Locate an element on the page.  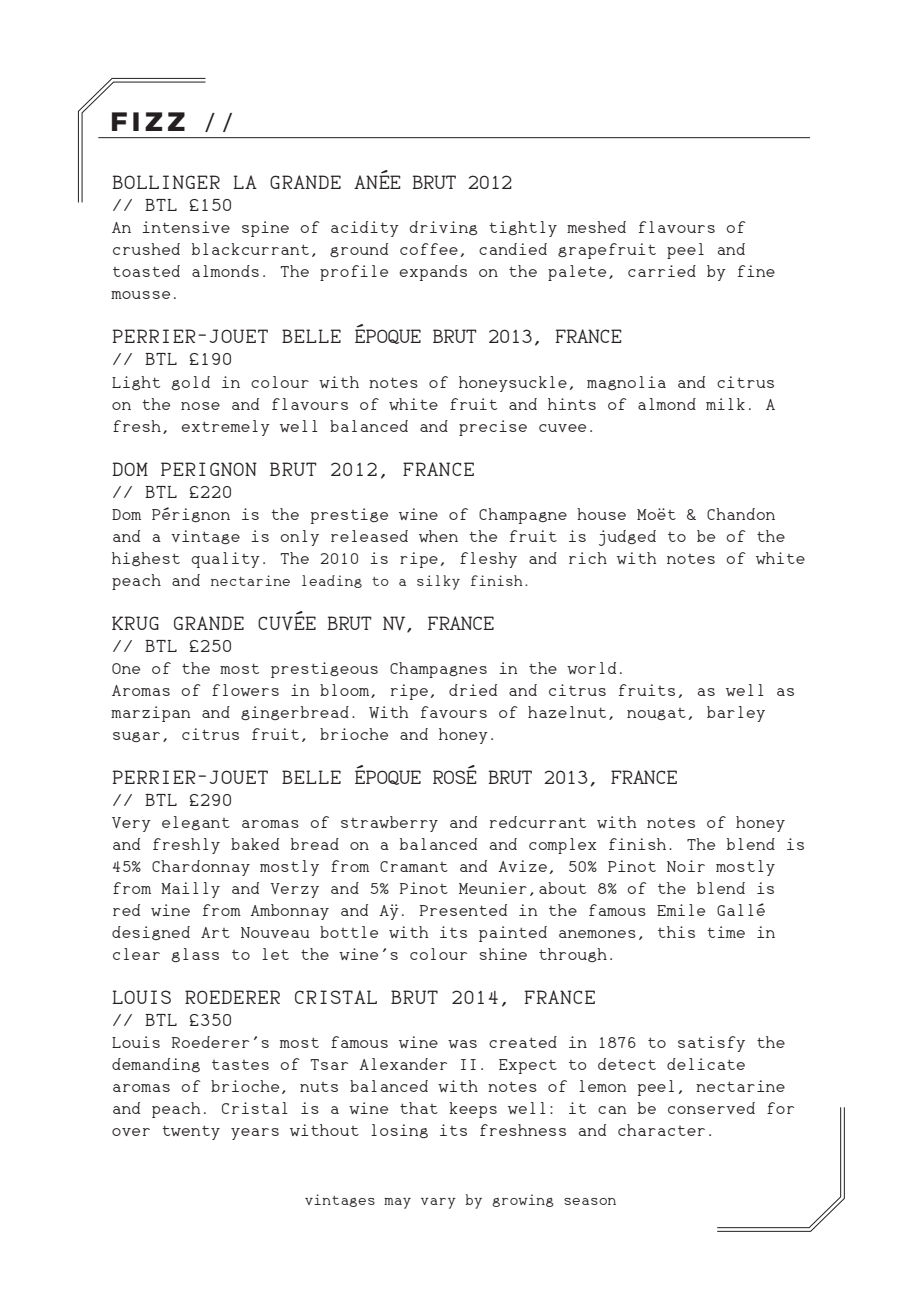
BOLLINGER is located at coordinates (166, 182).
